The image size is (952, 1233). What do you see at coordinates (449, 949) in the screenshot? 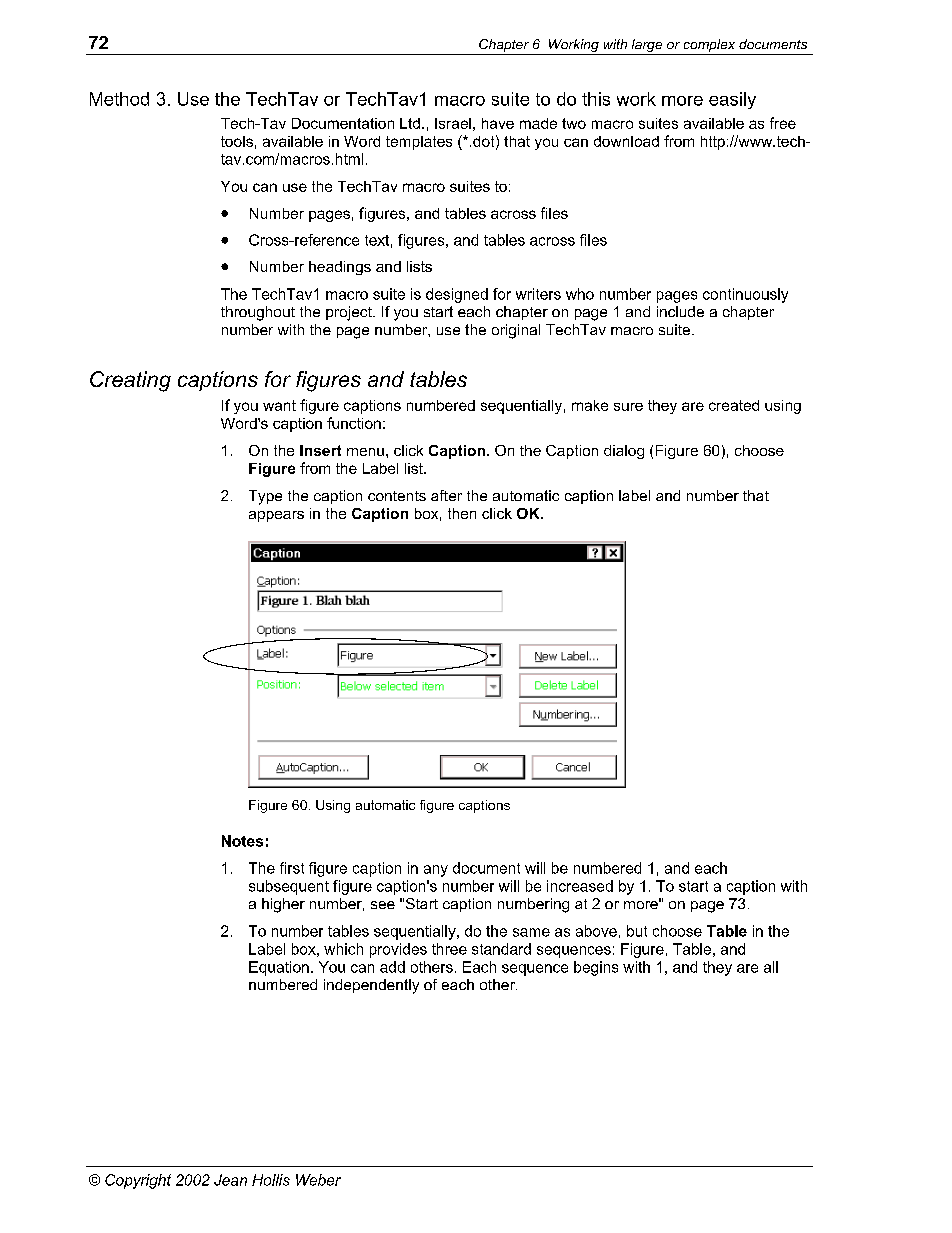
I see `three` at bounding box center [449, 949].
